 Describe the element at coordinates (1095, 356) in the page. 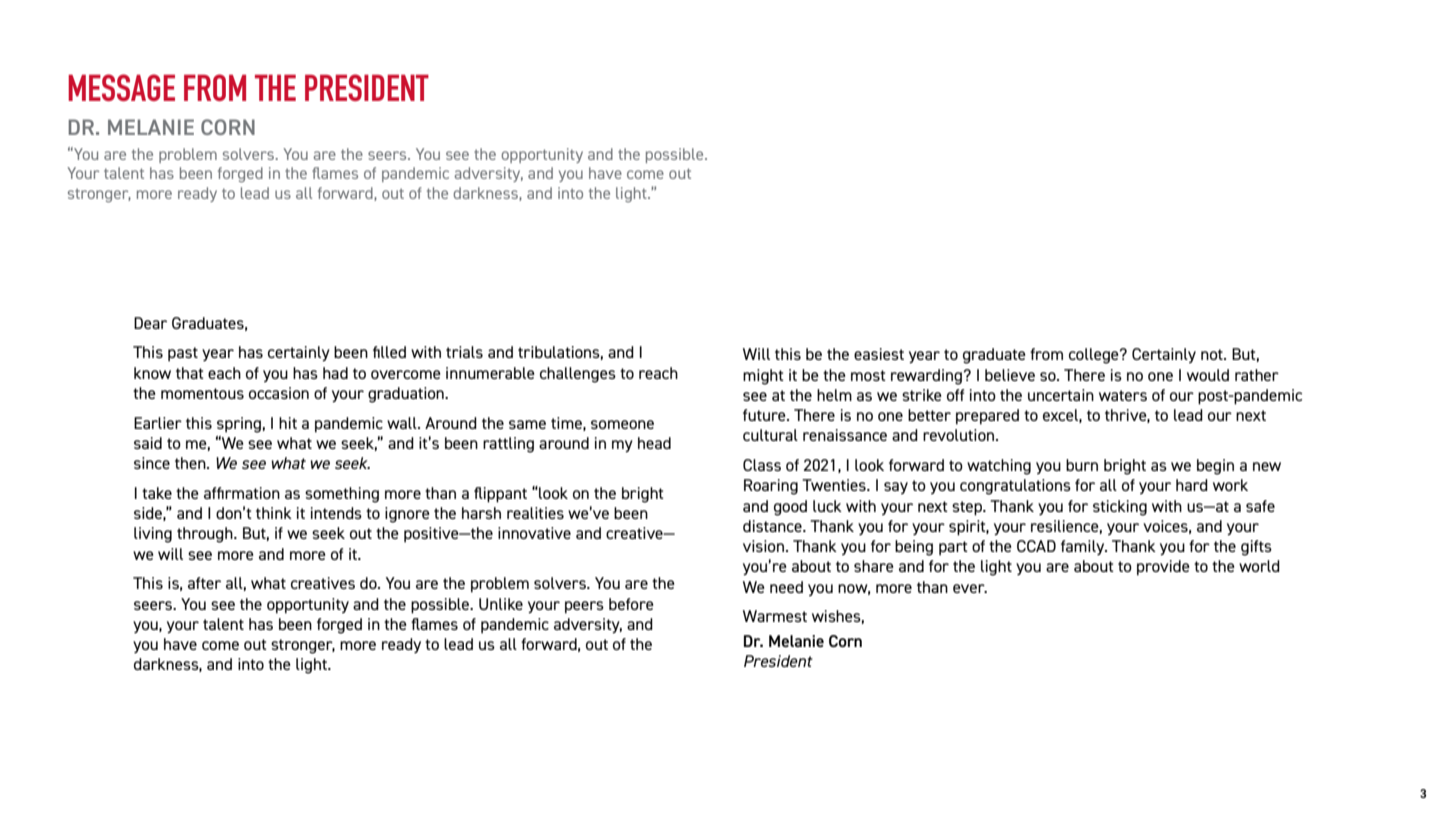

I see `college` at that location.
